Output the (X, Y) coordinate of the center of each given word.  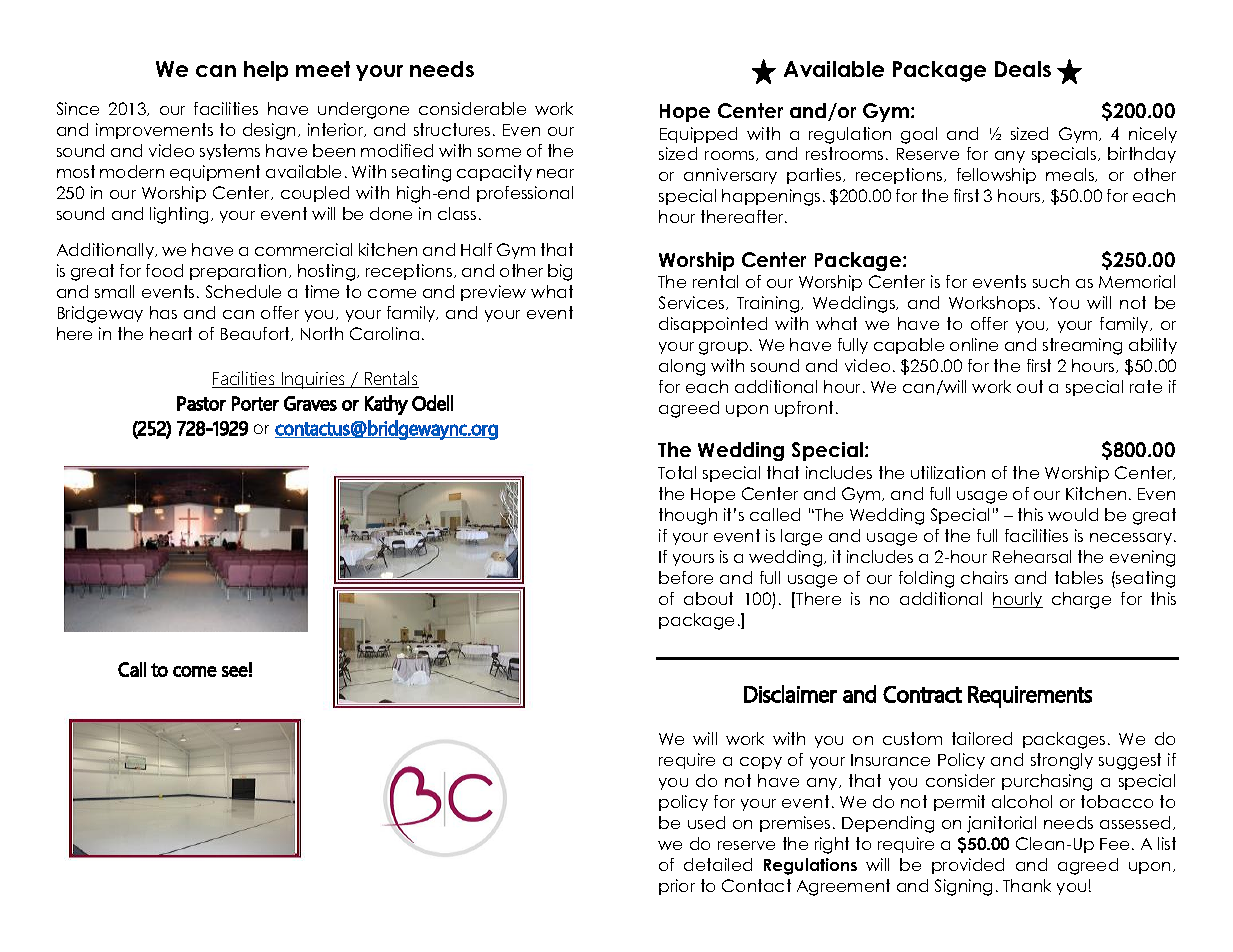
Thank (1027, 885)
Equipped (698, 135)
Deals (1023, 69)
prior (677, 887)
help (266, 71)
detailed (718, 864)
